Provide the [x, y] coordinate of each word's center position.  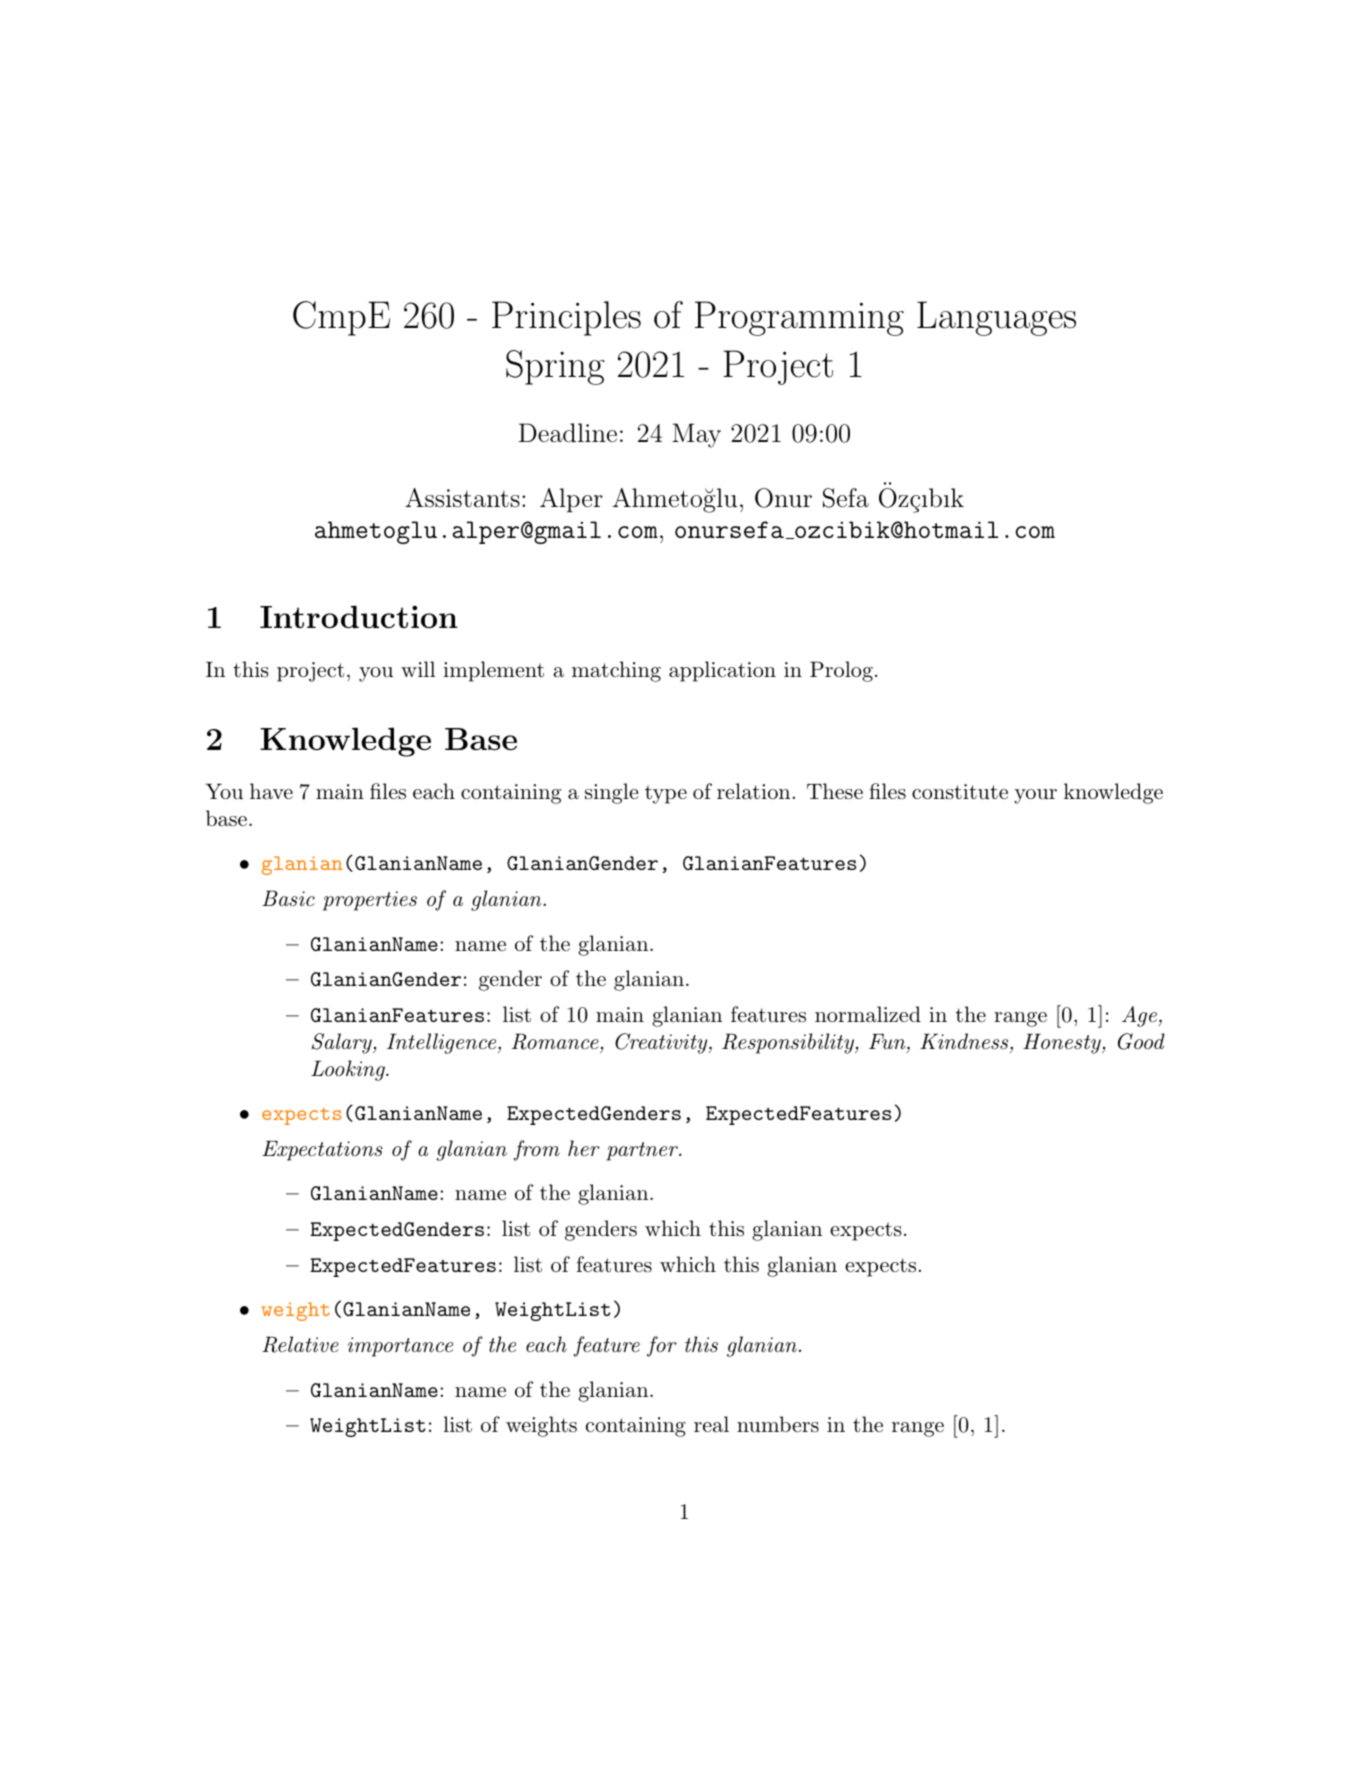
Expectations [322, 1151]
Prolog [841, 671]
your [1035, 796]
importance [400, 1347]
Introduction [359, 616]
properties [370, 901]
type [666, 794]
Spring [555, 367]
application [722, 671]
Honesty [1063, 1043]
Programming [799, 318]
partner [643, 1151]
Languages [996, 318]
